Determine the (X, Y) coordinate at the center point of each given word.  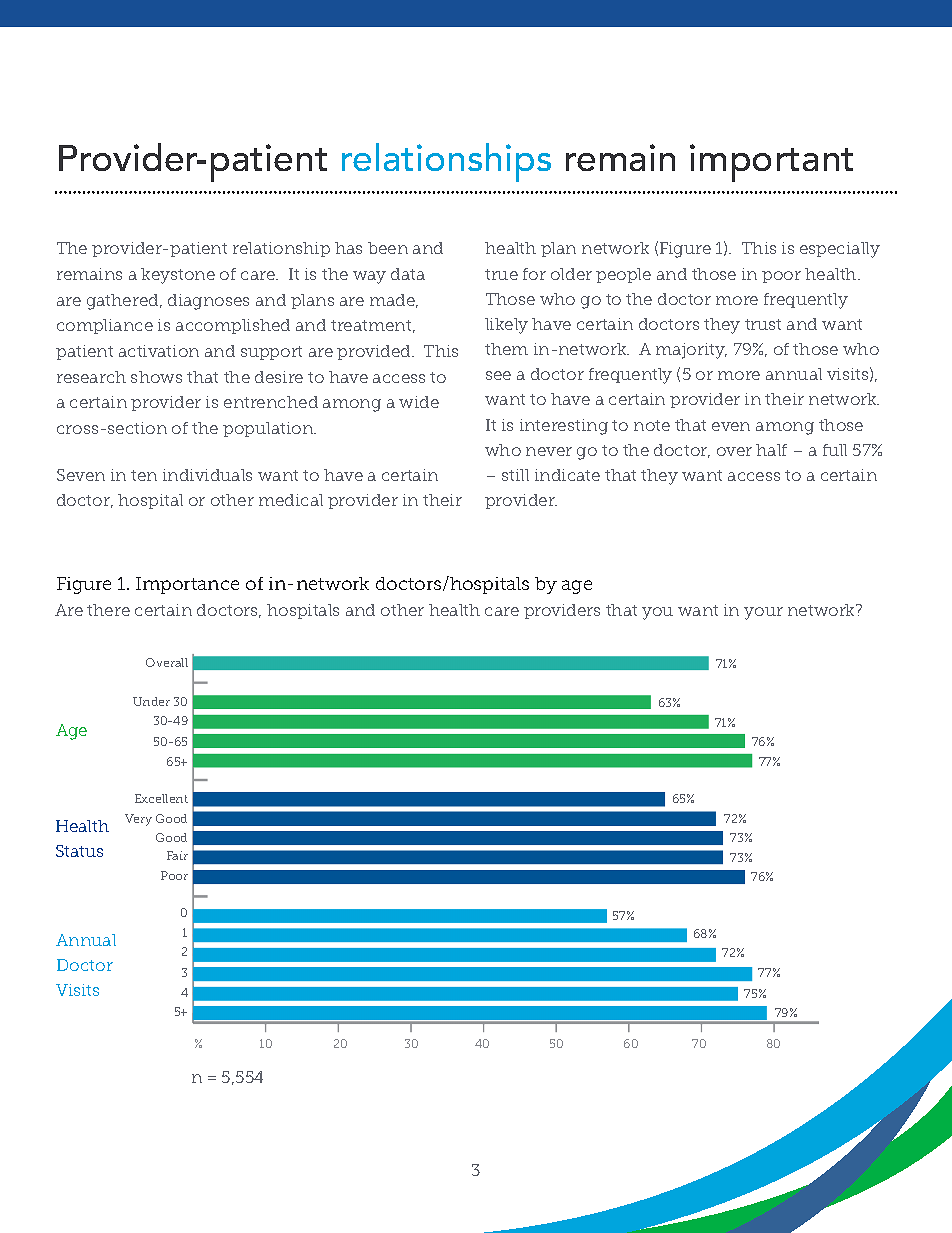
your (763, 613)
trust (763, 324)
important (771, 163)
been (388, 248)
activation (159, 351)
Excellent (161, 798)
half (771, 450)
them (506, 349)
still (515, 475)
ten (144, 475)
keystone (178, 276)
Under (151, 701)
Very (138, 820)
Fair (177, 855)
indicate (567, 475)
